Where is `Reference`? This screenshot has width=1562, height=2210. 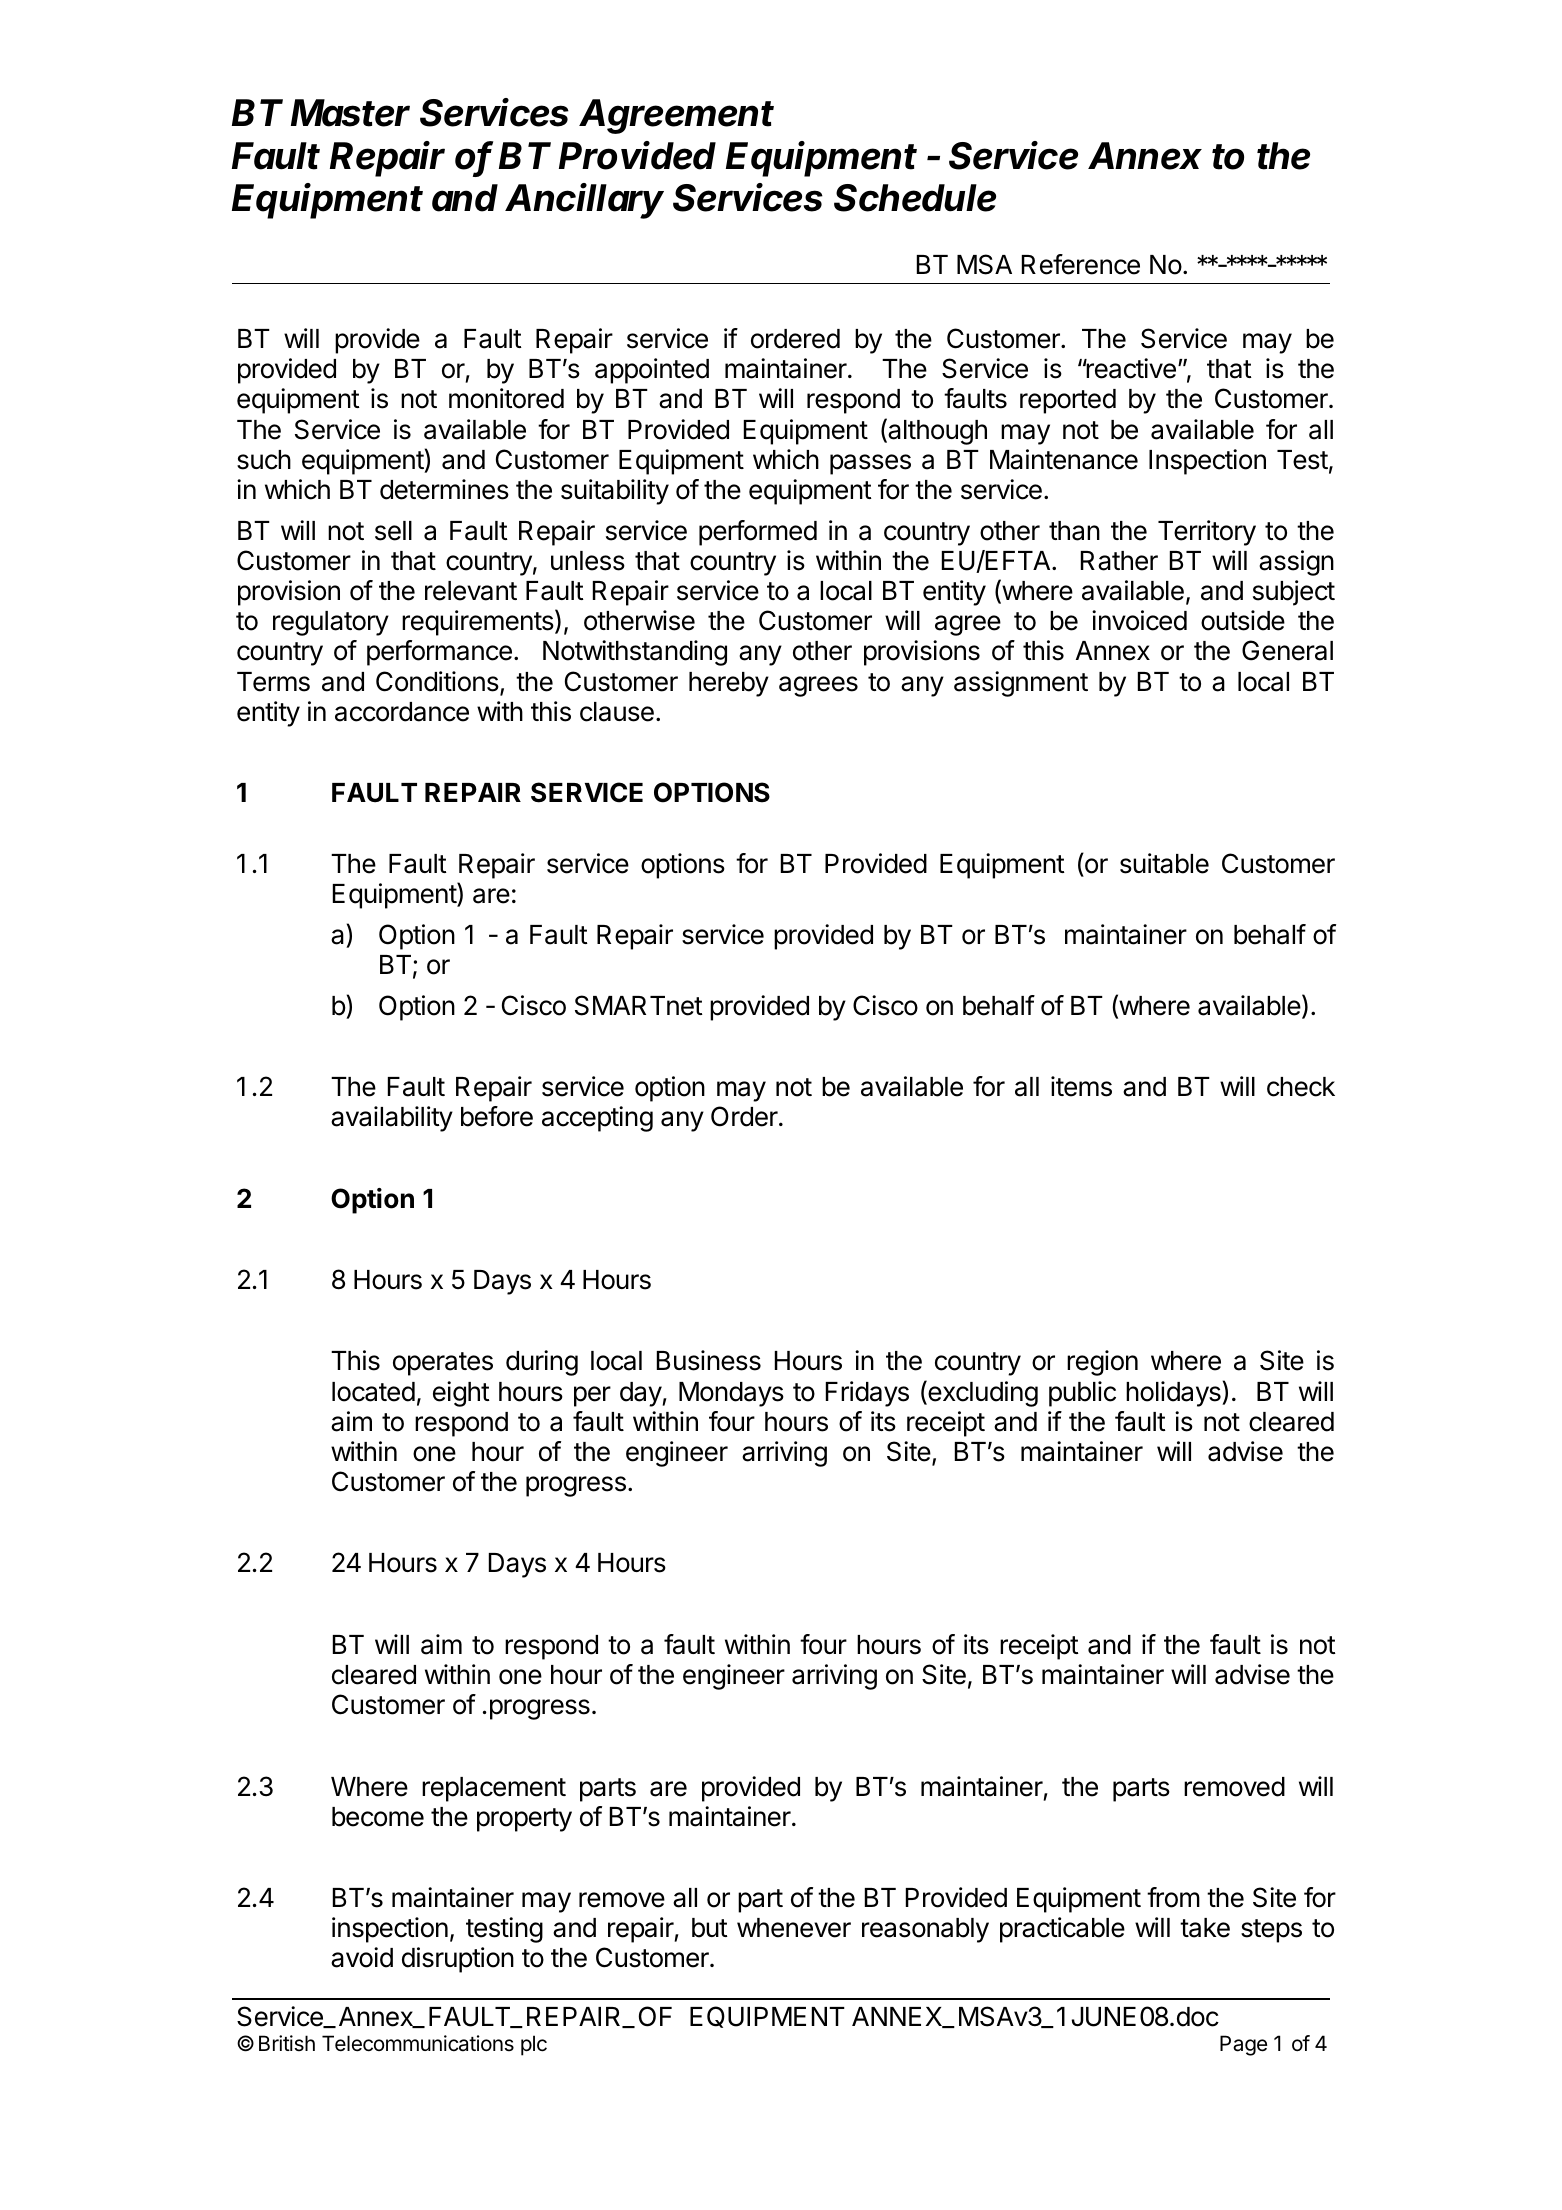 Reference is located at coordinates (1081, 264).
